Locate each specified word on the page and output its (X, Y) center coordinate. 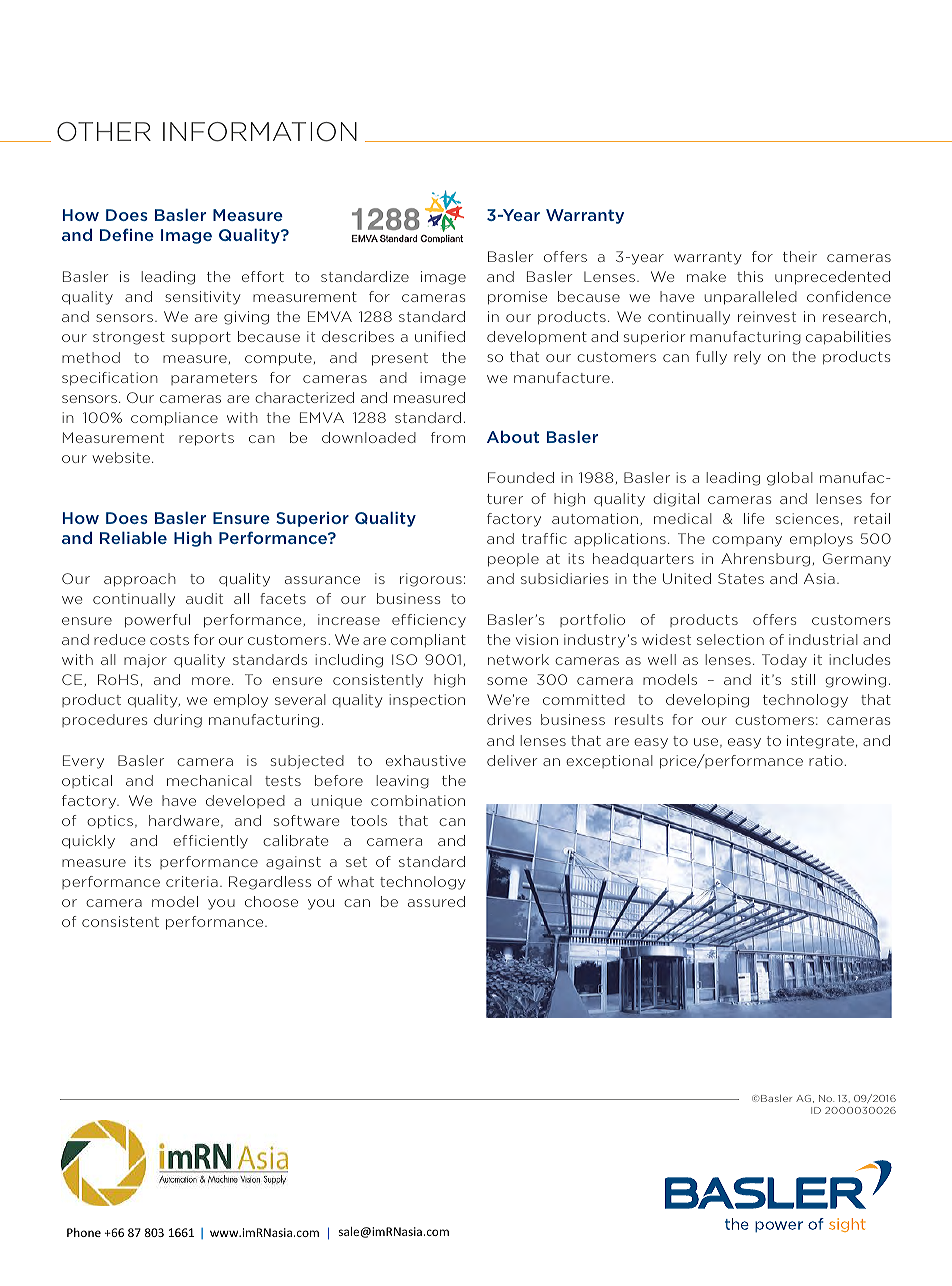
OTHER (104, 132)
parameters (214, 379)
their (800, 256)
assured (436, 901)
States (741, 578)
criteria (192, 881)
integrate (820, 742)
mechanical (209, 780)
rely (747, 358)
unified (440, 336)
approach (140, 580)
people (513, 560)
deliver (512, 760)
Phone (84, 1232)
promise (517, 298)
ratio (826, 760)
